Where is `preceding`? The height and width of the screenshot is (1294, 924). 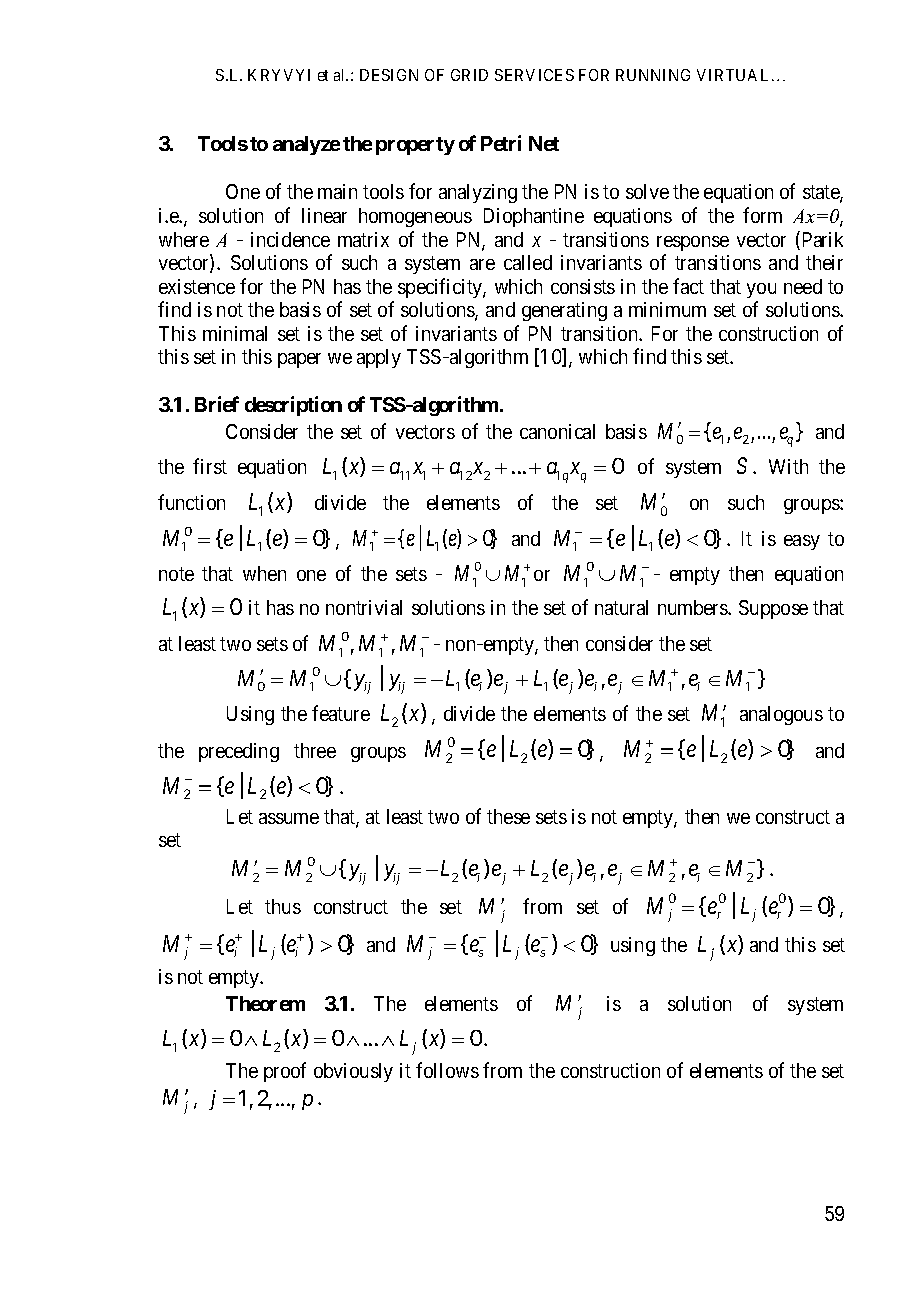 preceding is located at coordinates (239, 752).
